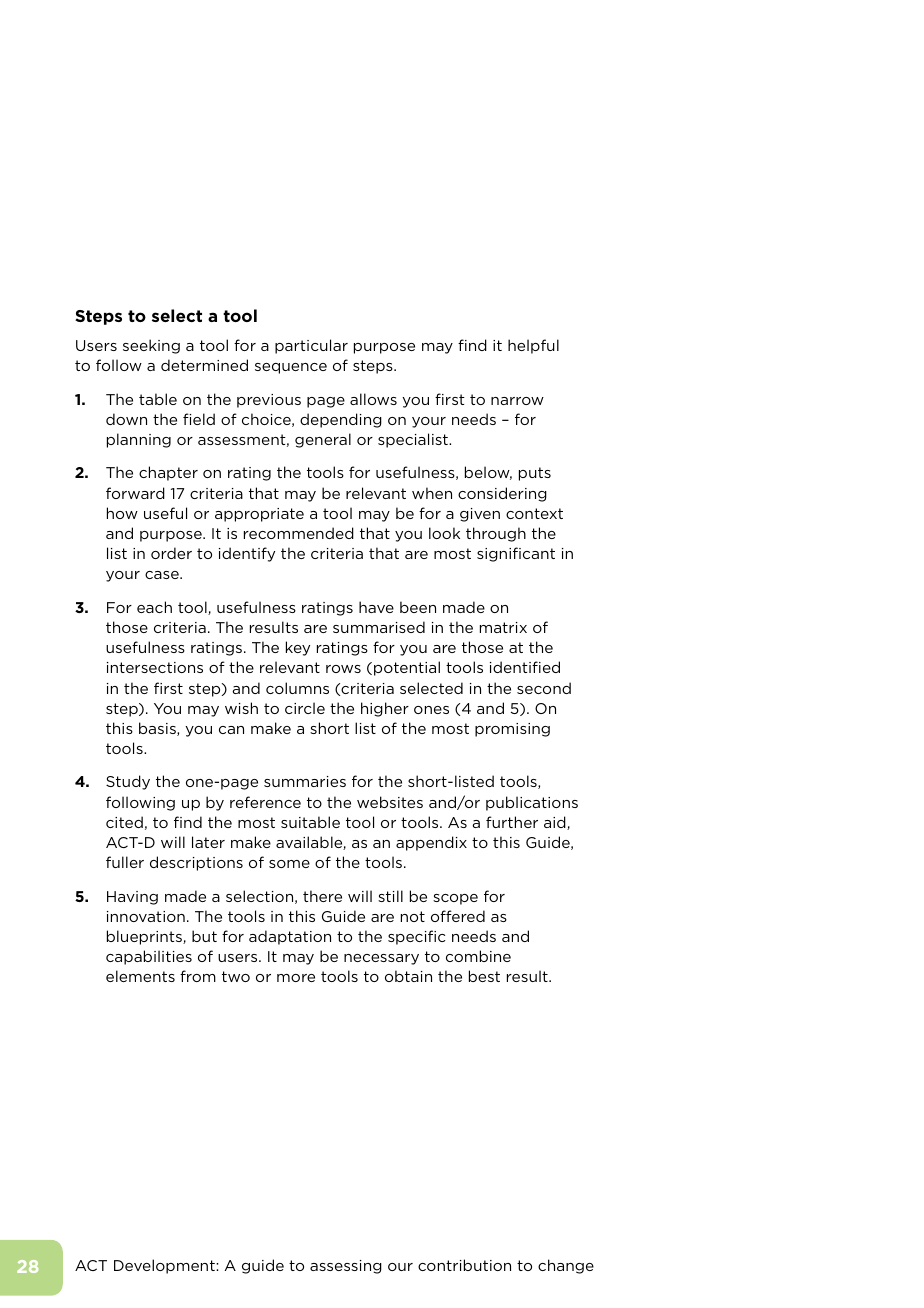  I want to click on best, so click(484, 976).
